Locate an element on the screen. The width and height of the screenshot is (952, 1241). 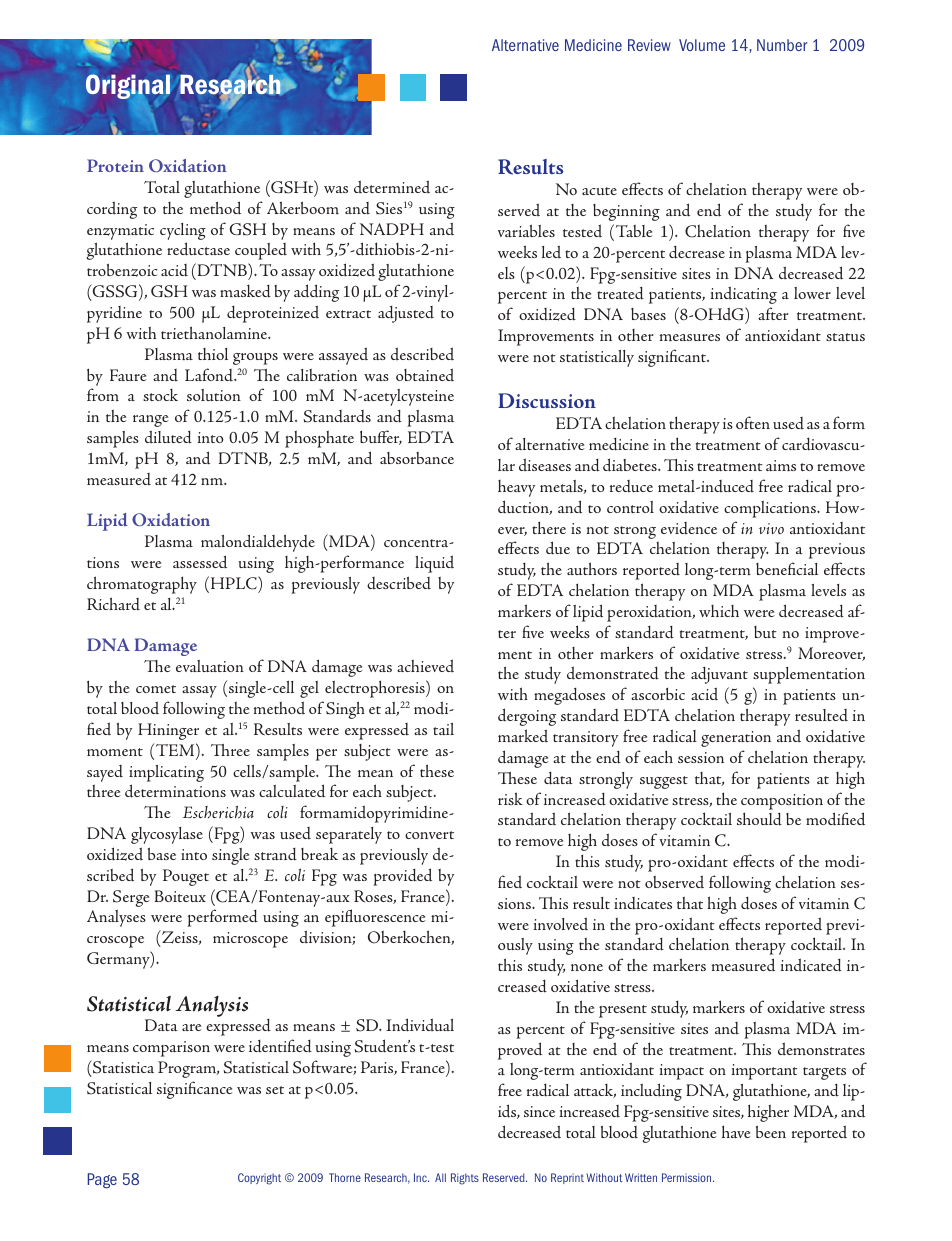
been is located at coordinates (771, 1131).
